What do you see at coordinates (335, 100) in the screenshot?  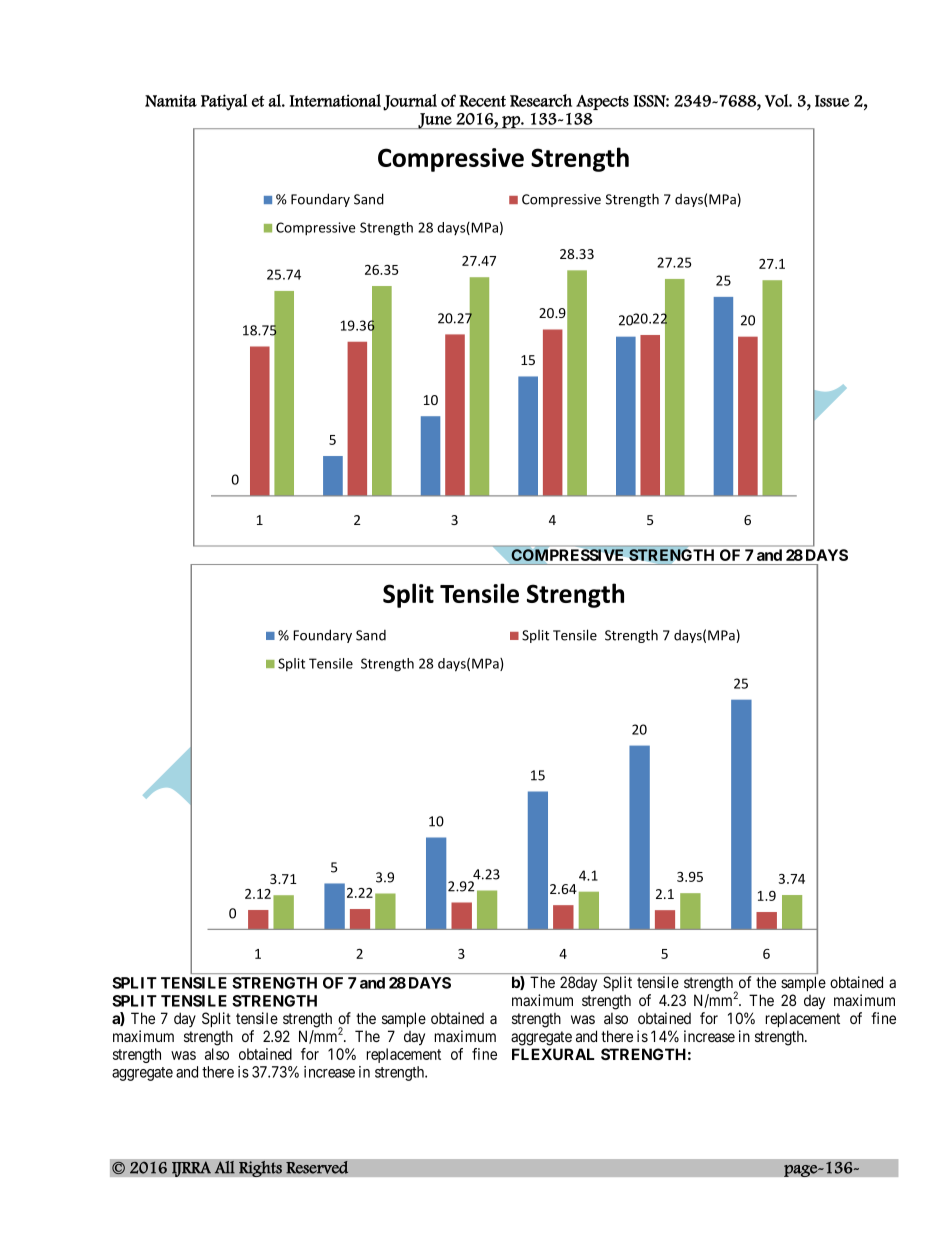 I see `International` at bounding box center [335, 100].
